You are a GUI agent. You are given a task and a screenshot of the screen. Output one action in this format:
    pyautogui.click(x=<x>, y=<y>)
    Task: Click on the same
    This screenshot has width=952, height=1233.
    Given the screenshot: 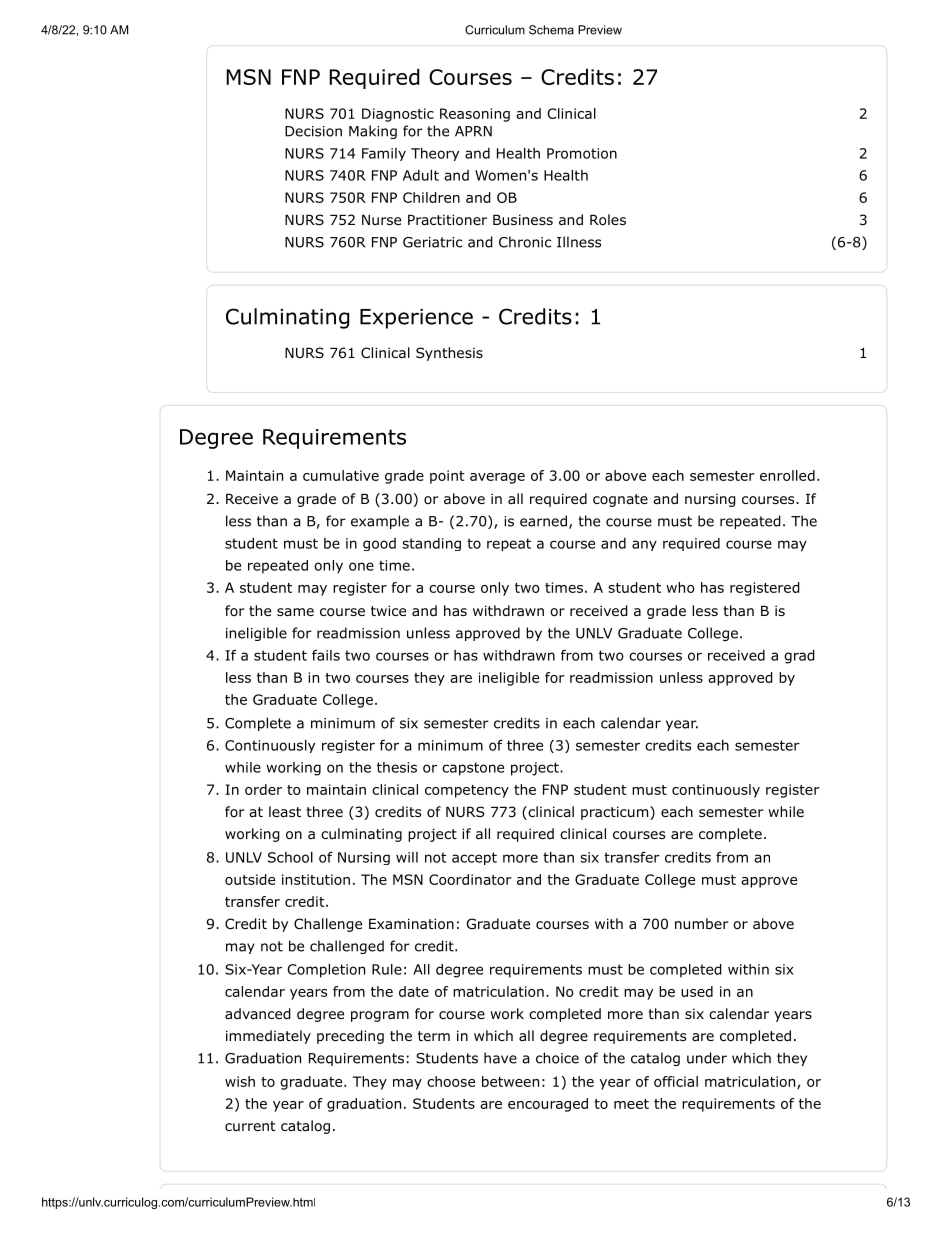 What is the action you would take?
    pyautogui.click(x=295, y=612)
